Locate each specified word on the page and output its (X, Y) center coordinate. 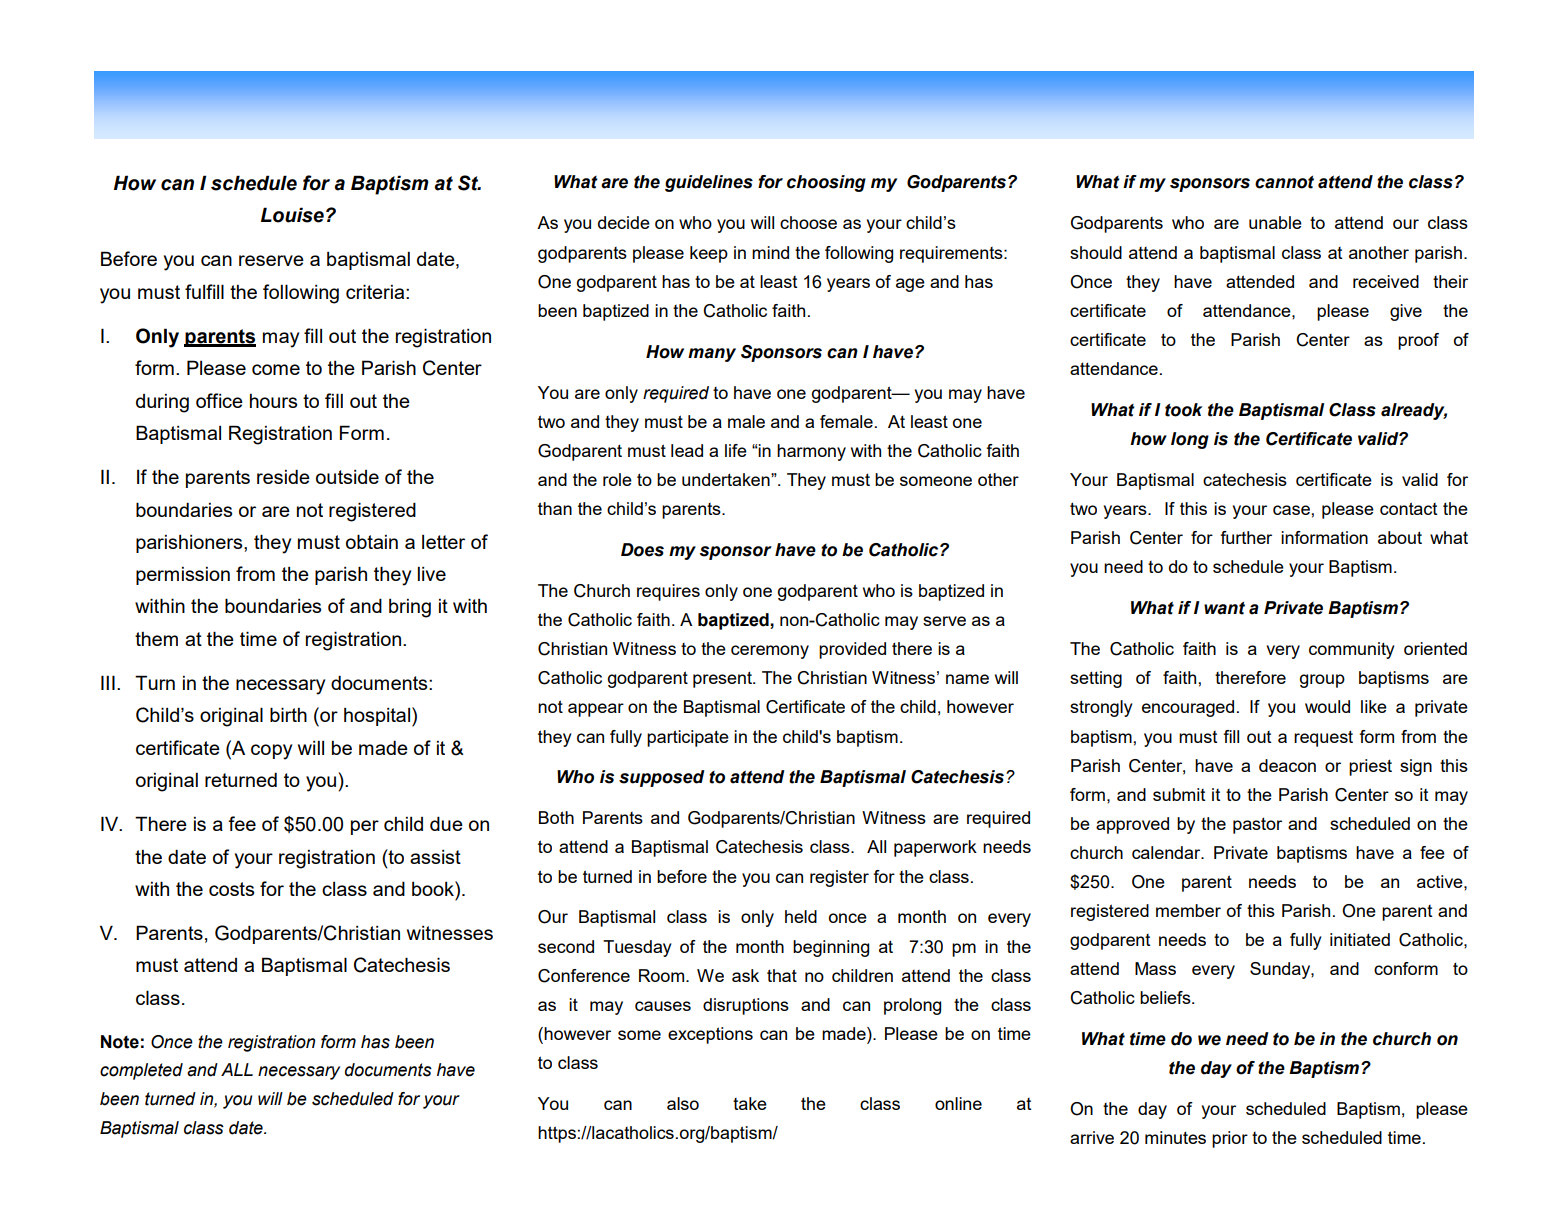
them (156, 639)
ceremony (770, 652)
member (1188, 910)
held (801, 916)
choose (808, 222)
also (683, 1103)
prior (1230, 1139)
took (1184, 410)
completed (141, 1071)
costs (232, 889)
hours (273, 401)
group (1322, 681)
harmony (811, 452)
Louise (292, 215)
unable (1275, 222)
